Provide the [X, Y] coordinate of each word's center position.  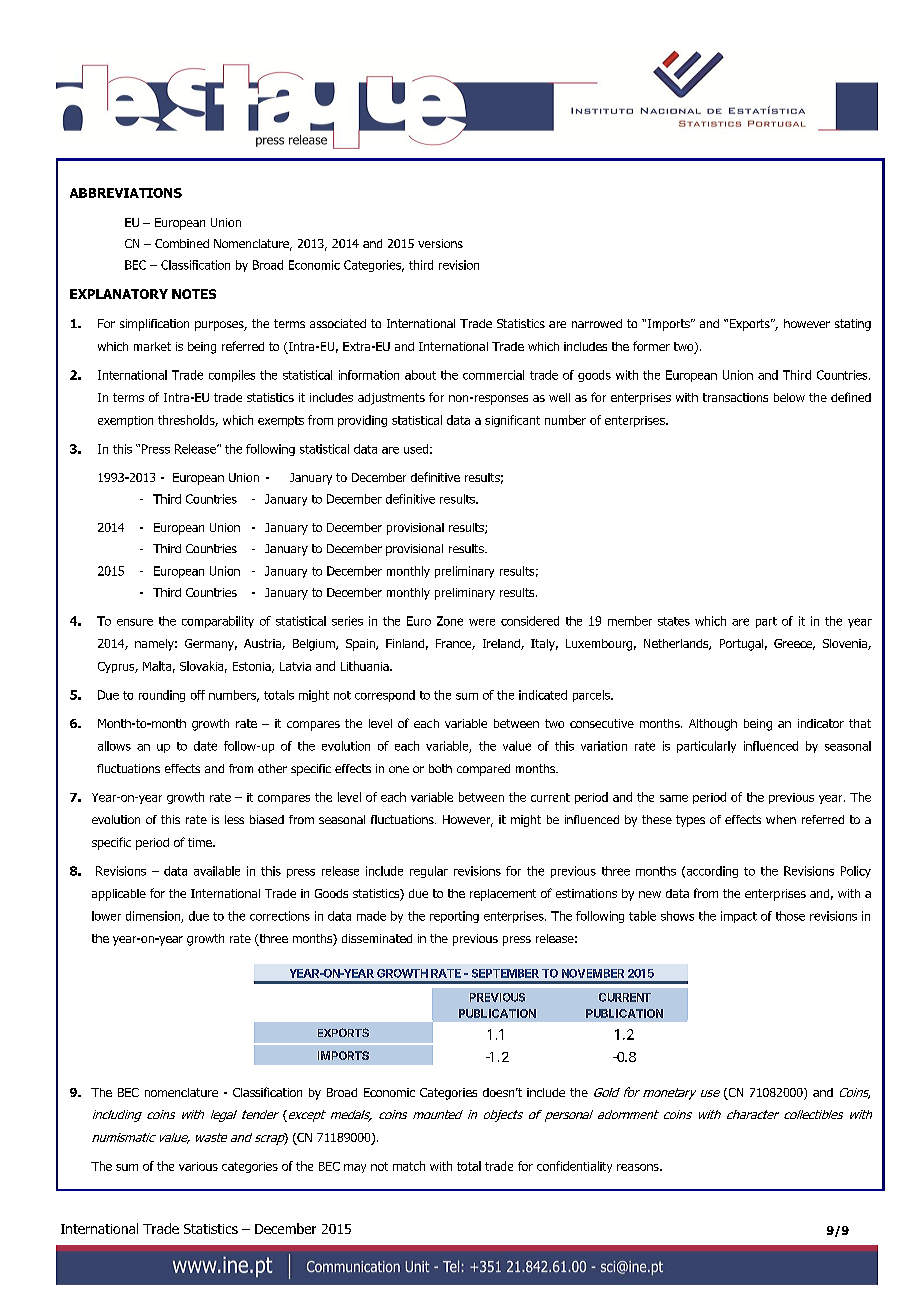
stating [853, 325]
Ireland [502, 644]
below [789, 397]
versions [440, 243]
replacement [503, 895]
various [198, 1166]
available [217, 871]
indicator [821, 723]
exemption [125, 421]
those [790, 916]
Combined [182, 243]
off [198, 695]
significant [512, 421]
